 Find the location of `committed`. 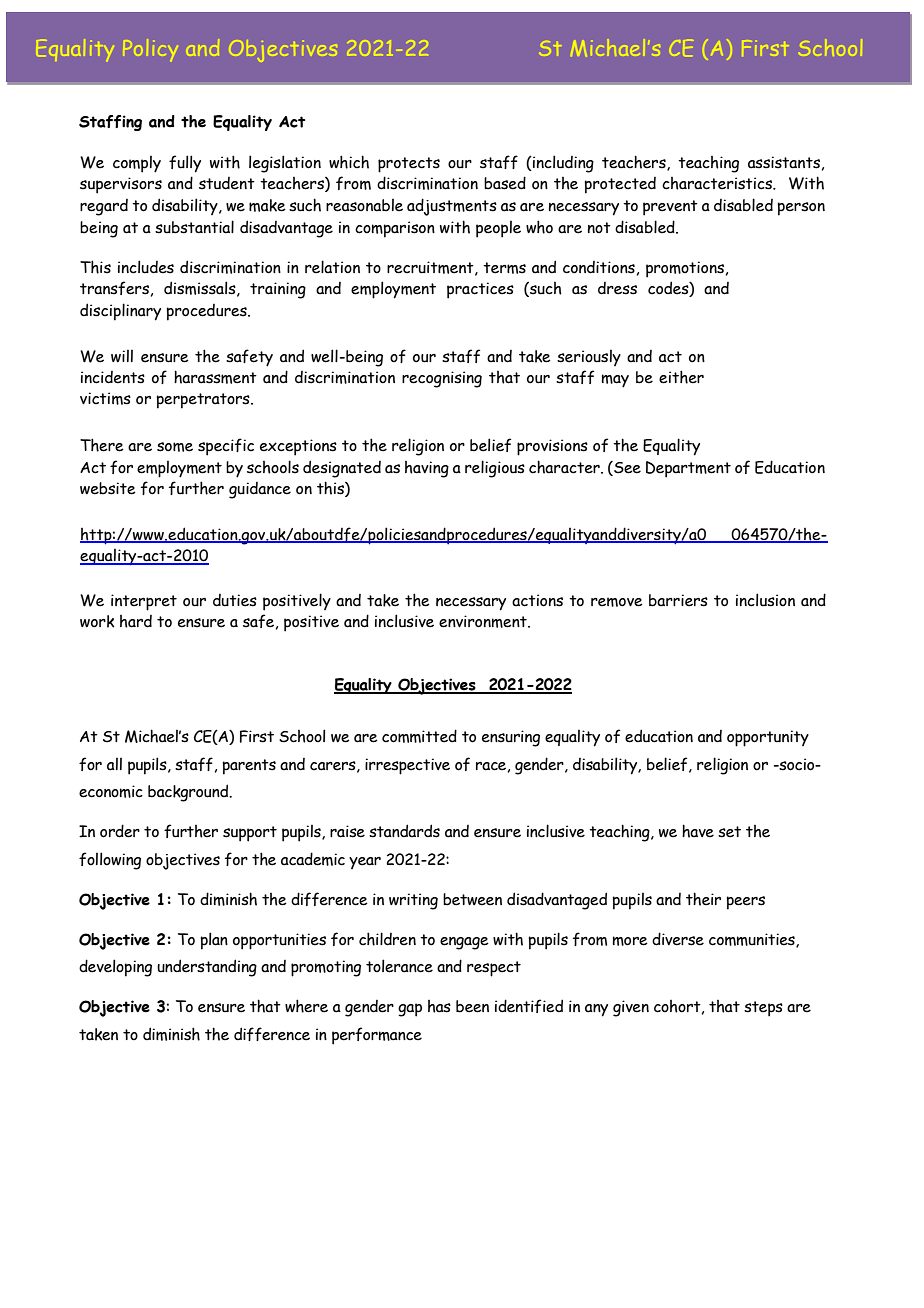

committed is located at coordinates (419, 736).
